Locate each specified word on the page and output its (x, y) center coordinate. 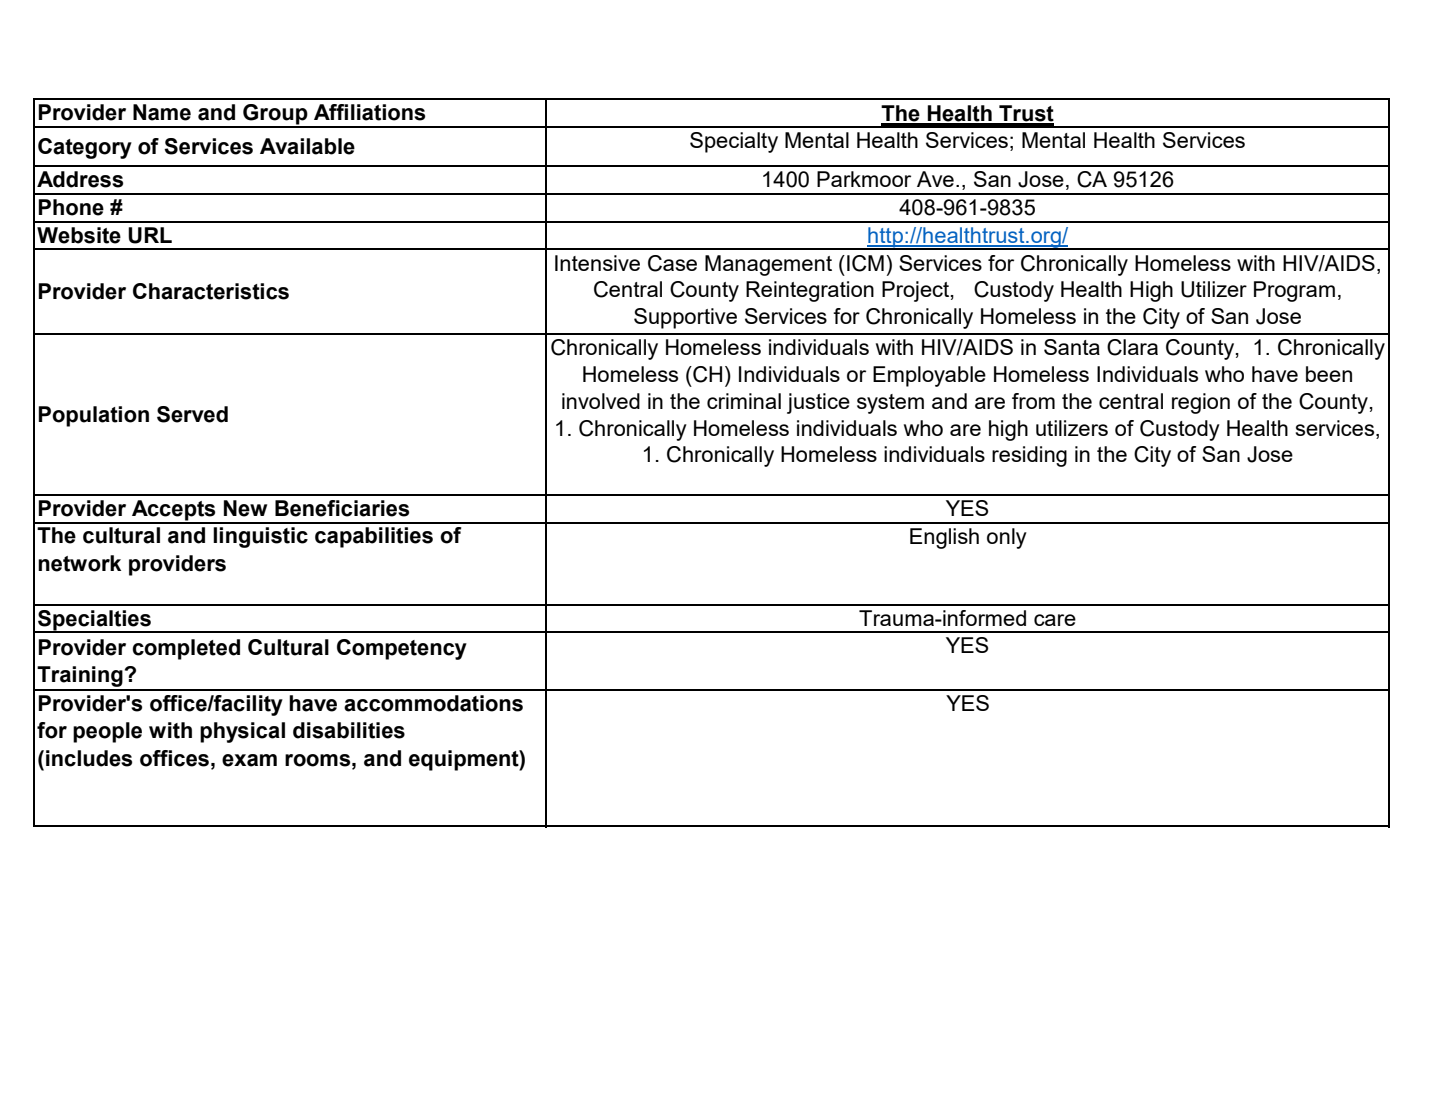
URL (150, 235)
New (245, 508)
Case (672, 263)
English (944, 538)
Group (275, 115)
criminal (744, 401)
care (1055, 620)
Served (192, 414)
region (1201, 403)
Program (1294, 291)
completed (186, 649)
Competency (402, 649)
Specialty (734, 142)
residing (1029, 456)
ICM (865, 263)
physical (242, 732)
